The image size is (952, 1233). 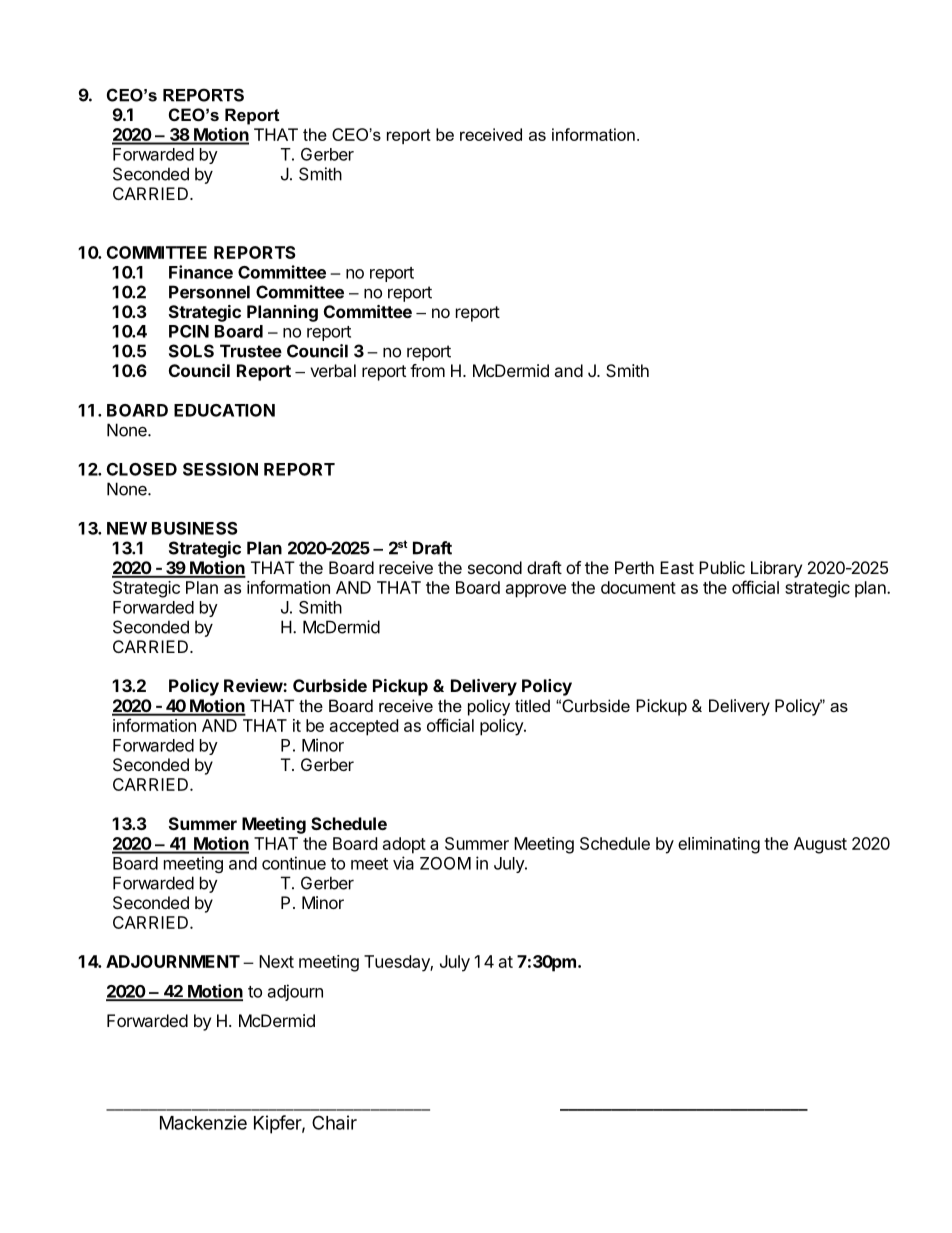 What do you see at coordinates (427, 370) in the page?
I see `from` at bounding box center [427, 370].
